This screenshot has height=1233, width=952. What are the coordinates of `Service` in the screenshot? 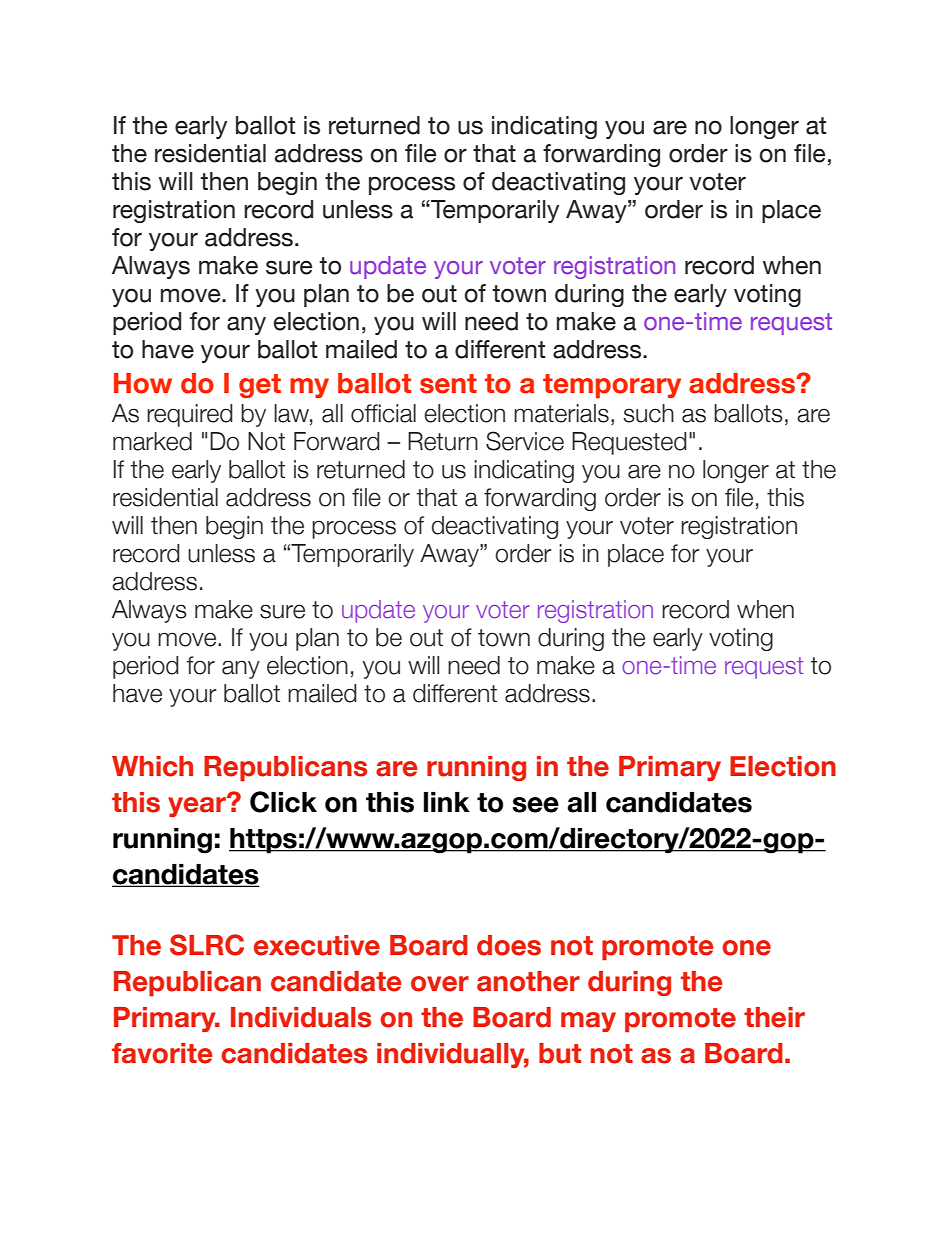 It's located at (525, 441).
